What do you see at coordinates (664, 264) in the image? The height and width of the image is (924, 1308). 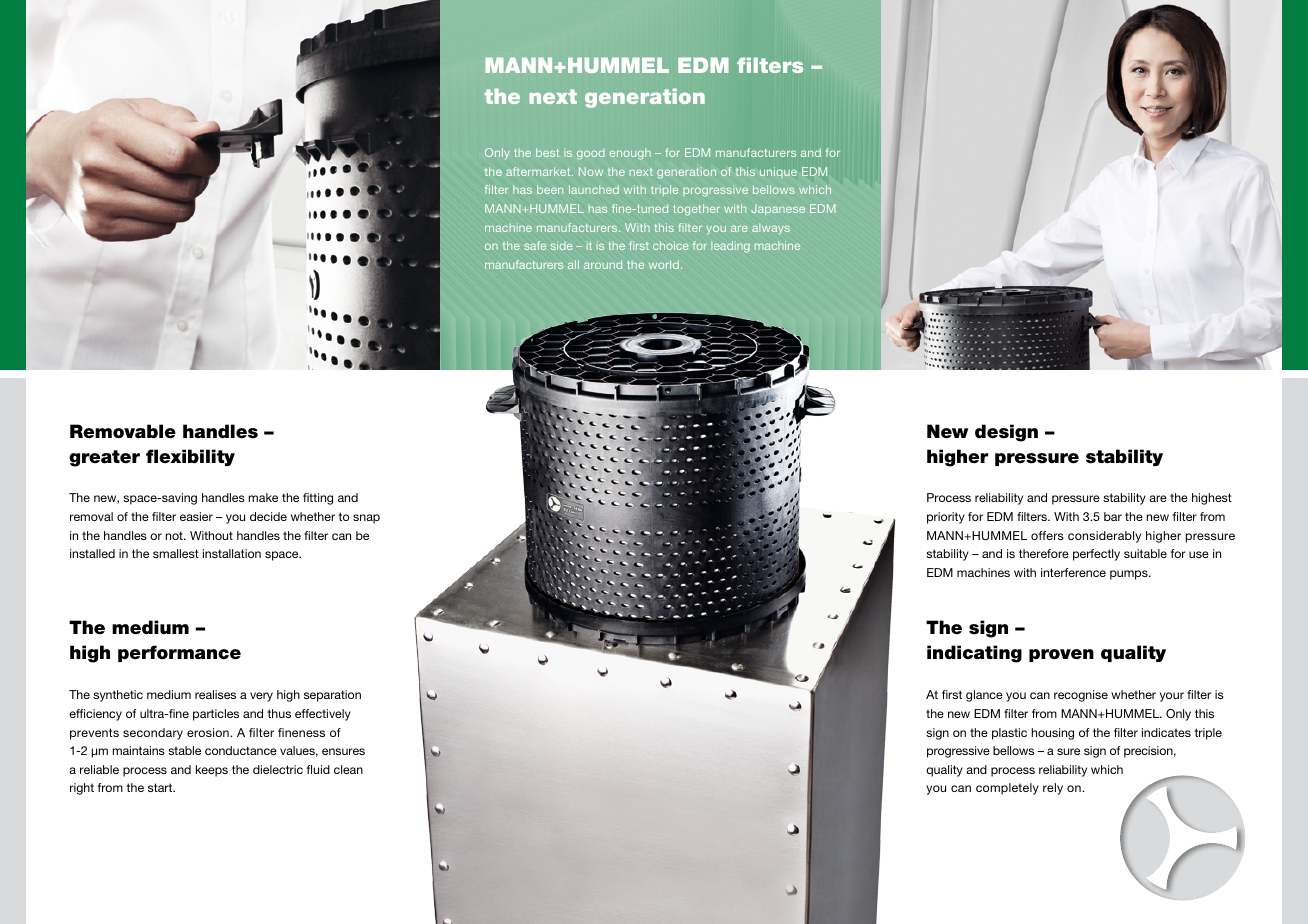 I see `world` at bounding box center [664, 264].
